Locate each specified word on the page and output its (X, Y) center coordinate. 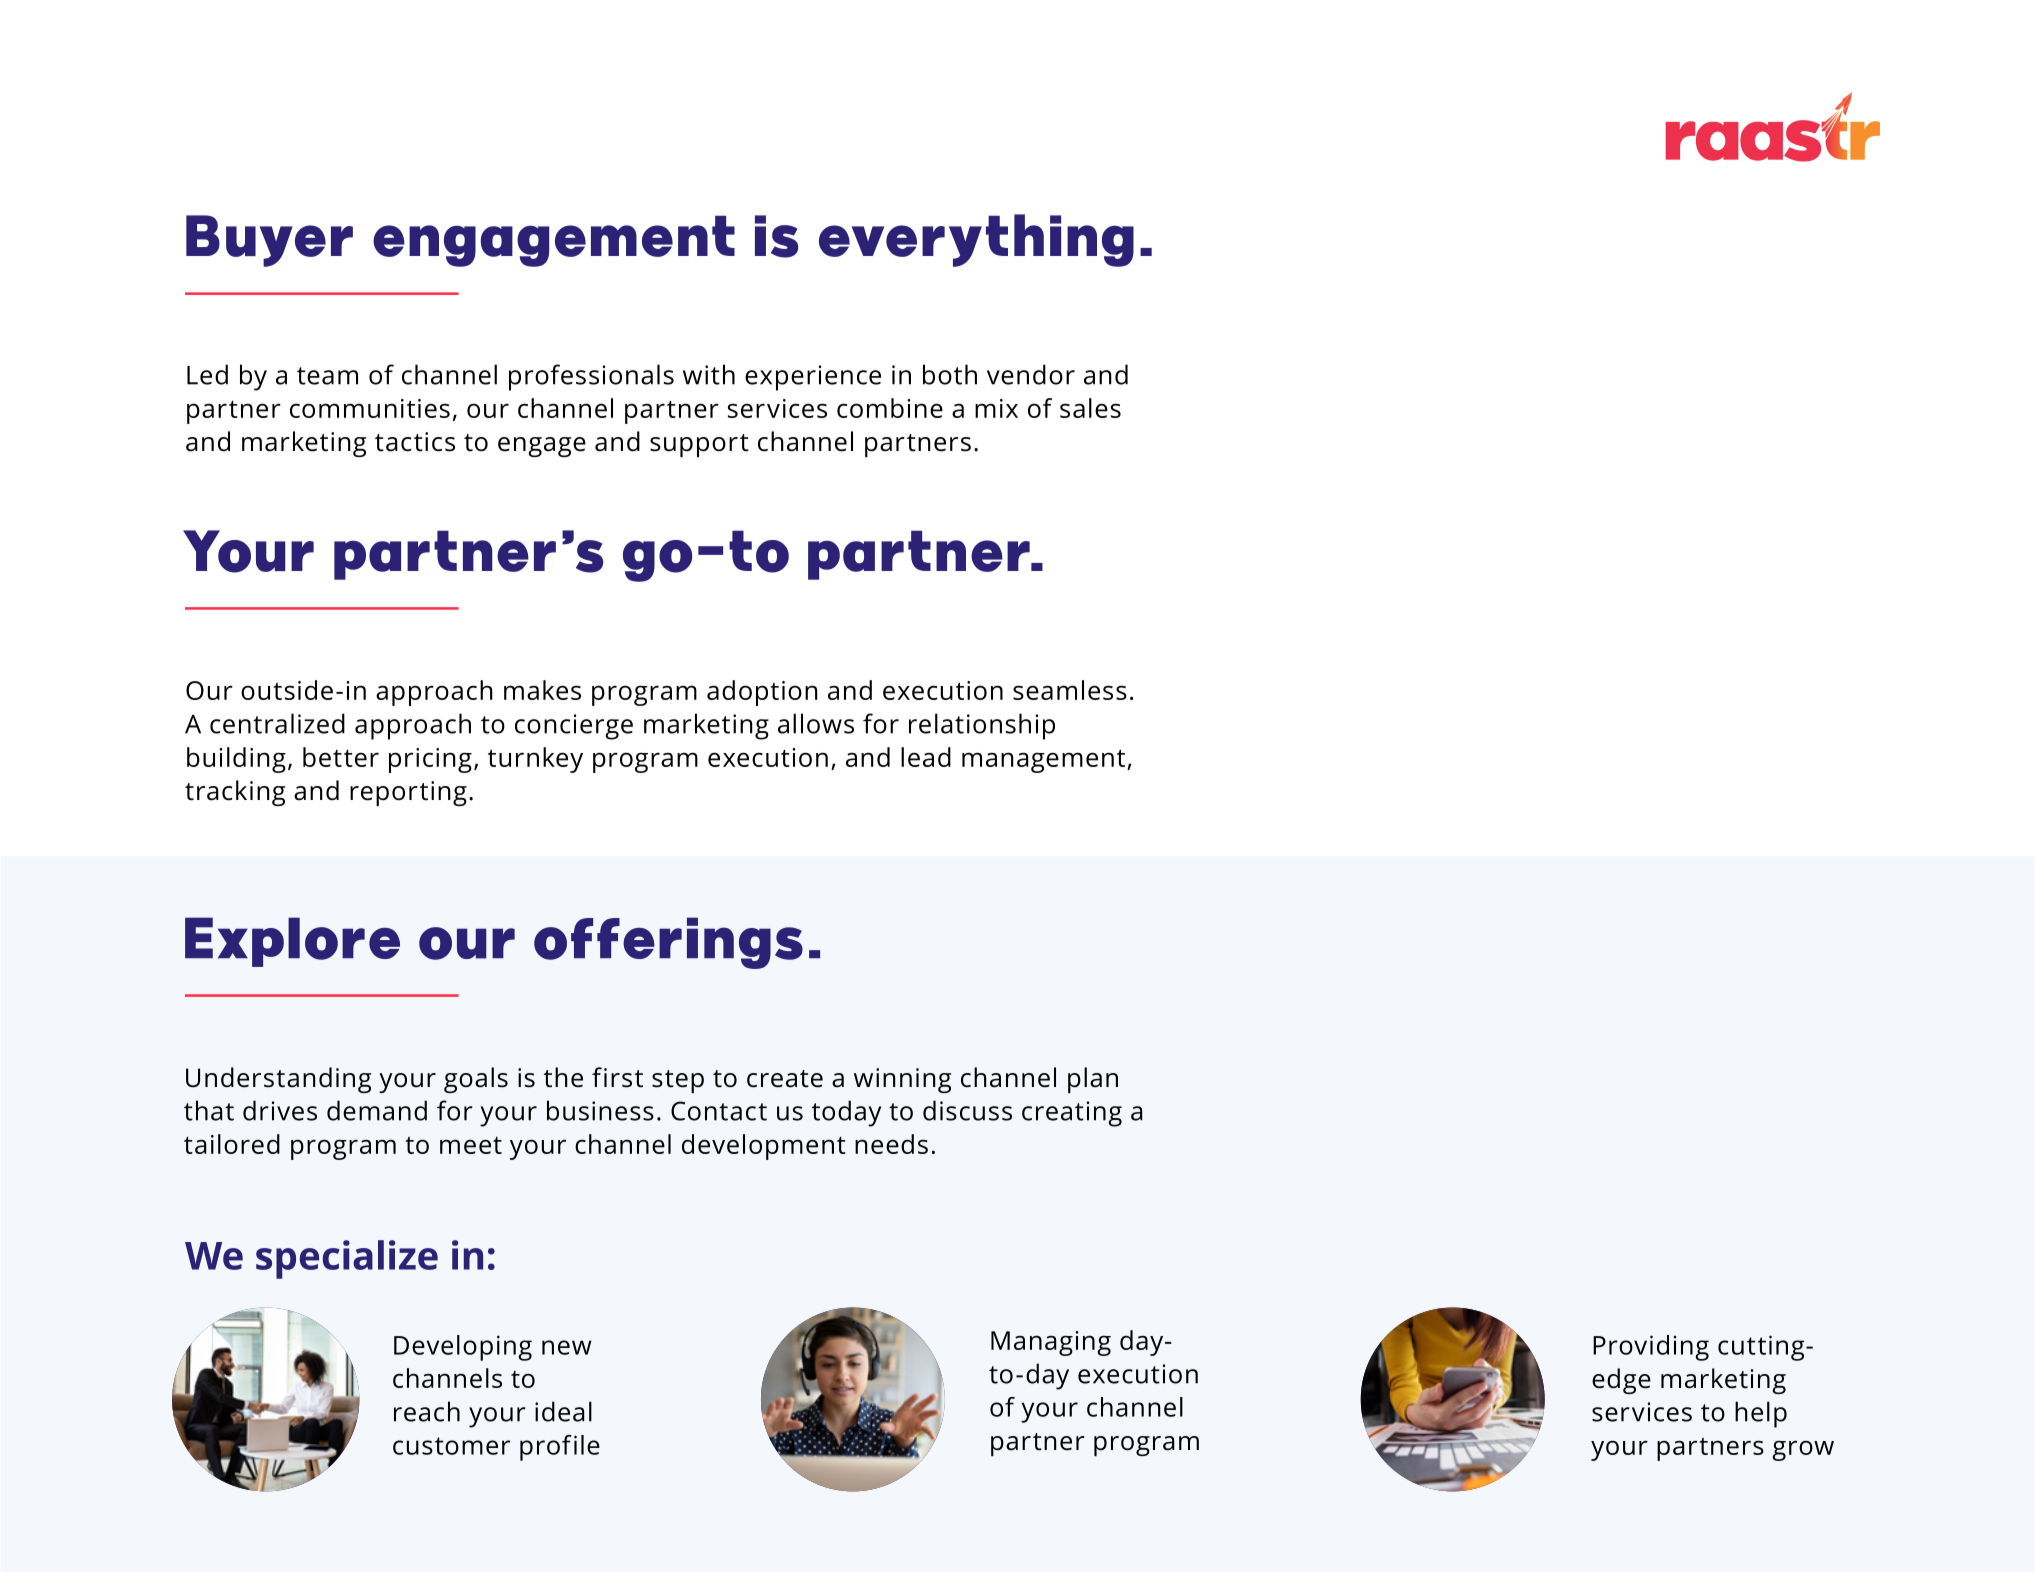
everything (976, 240)
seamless (1070, 690)
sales (1090, 408)
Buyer (269, 241)
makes (542, 690)
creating (1072, 1114)
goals (476, 1080)
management (1045, 761)
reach (427, 1411)
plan (1093, 1080)
